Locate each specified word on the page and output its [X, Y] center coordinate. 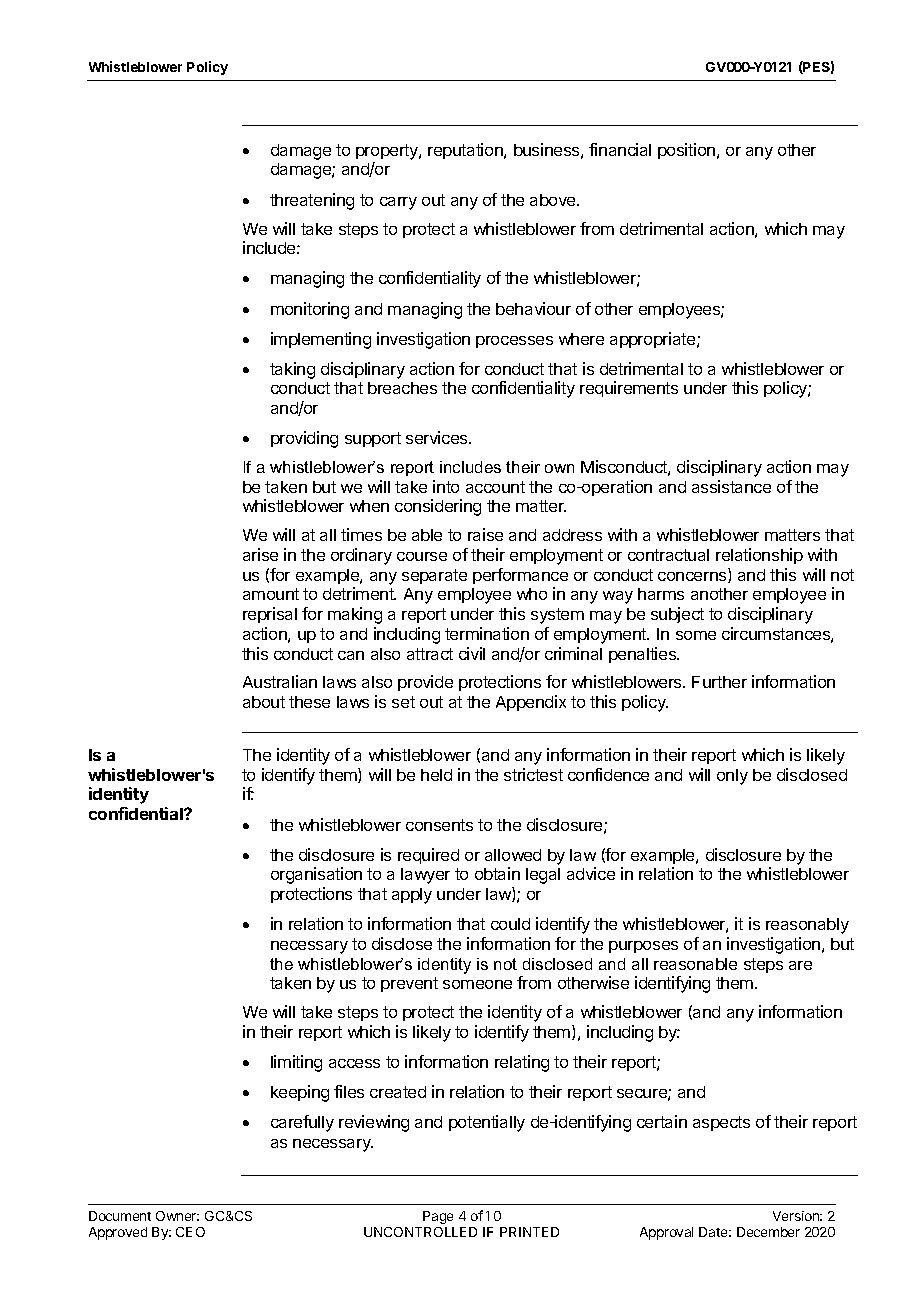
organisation [316, 875]
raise [485, 534]
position [688, 151]
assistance [731, 486]
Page [438, 1217]
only [732, 777]
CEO [190, 1232]
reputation [466, 151]
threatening [312, 201]
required [428, 856]
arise [260, 554]
